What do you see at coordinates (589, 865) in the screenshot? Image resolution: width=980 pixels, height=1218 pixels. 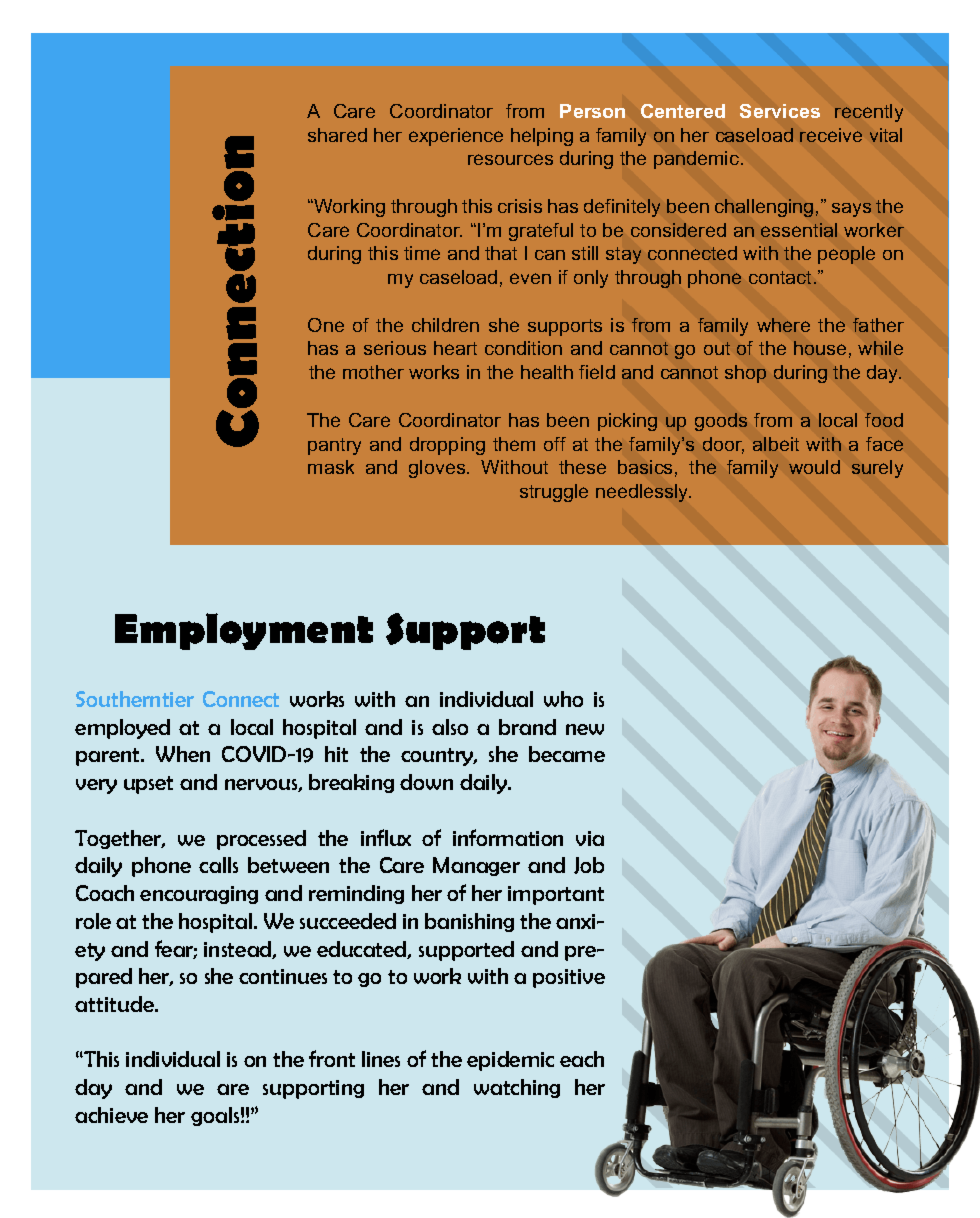 I see `Job` at bounding box center [589, 865].
